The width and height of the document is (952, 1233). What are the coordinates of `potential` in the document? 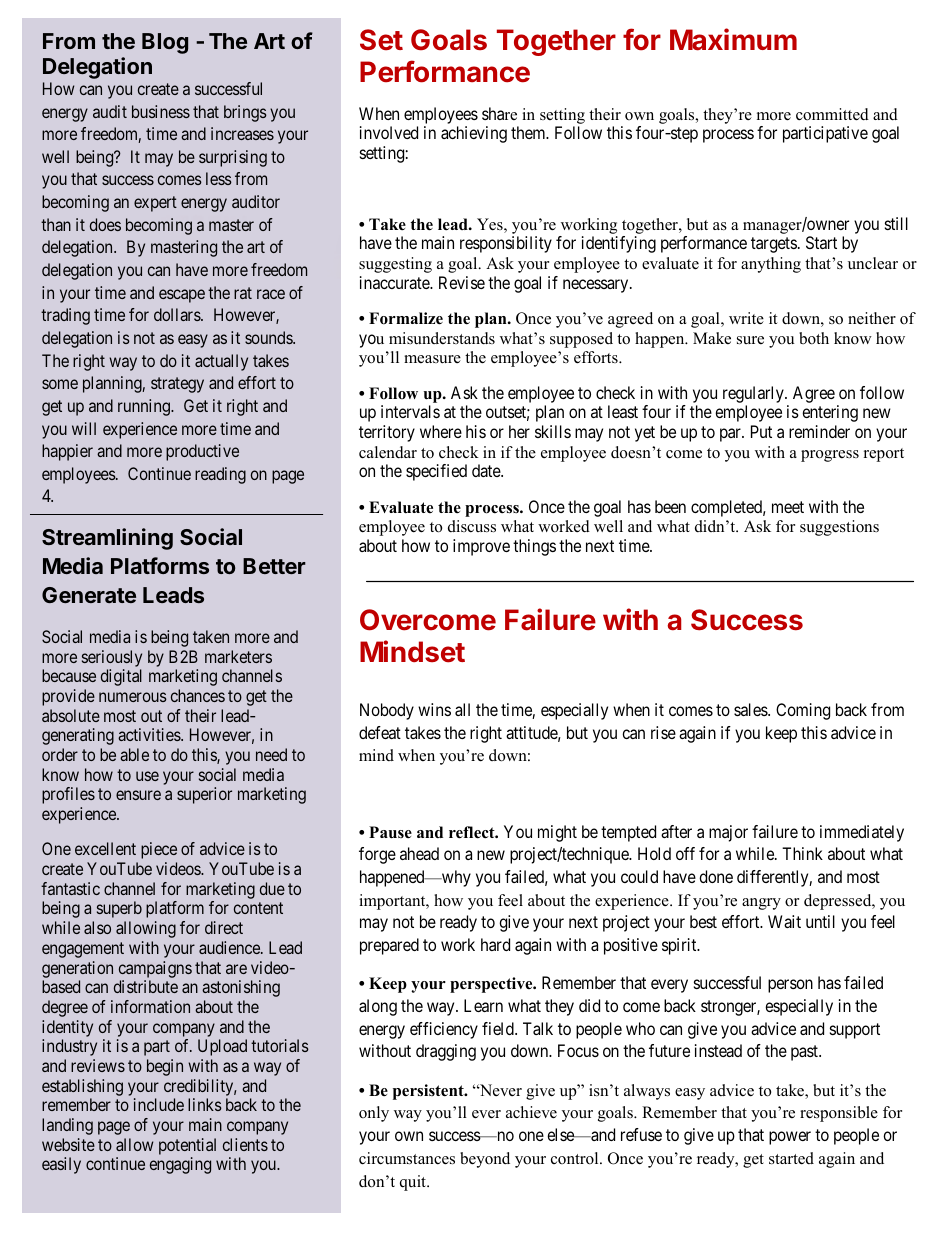 It's located at (187, 1148).
